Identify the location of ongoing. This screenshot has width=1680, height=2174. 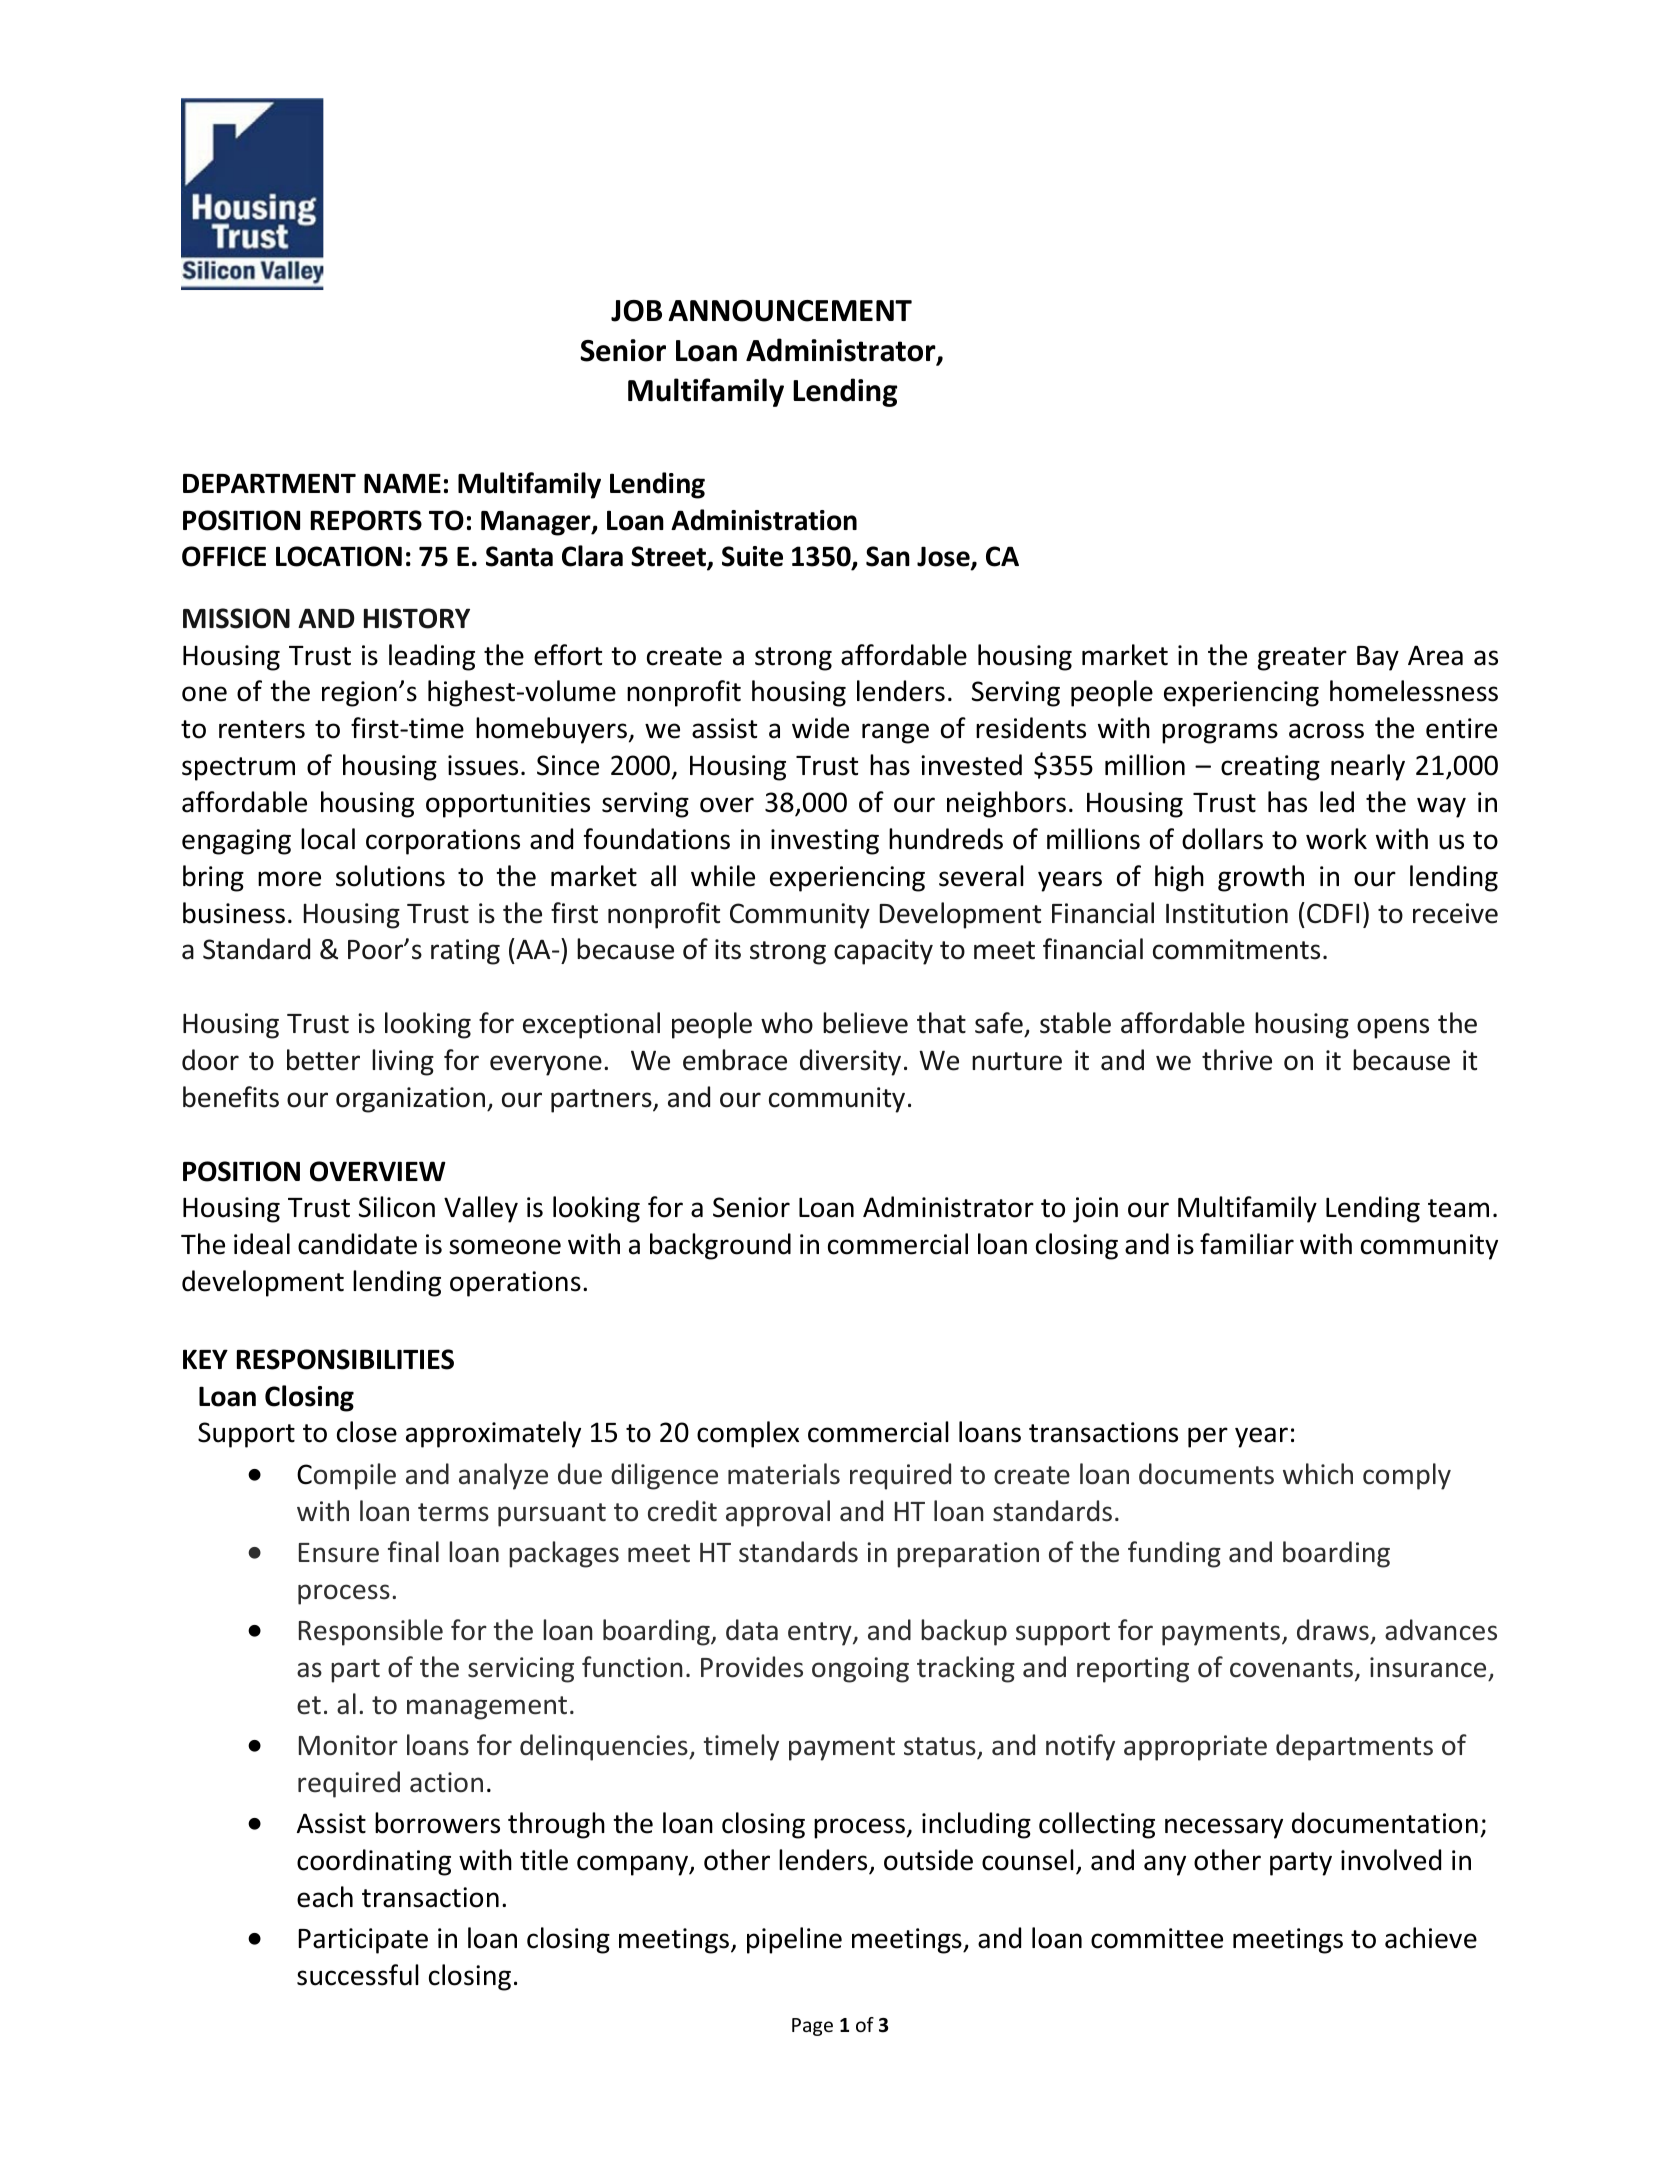
(860, 1670).
